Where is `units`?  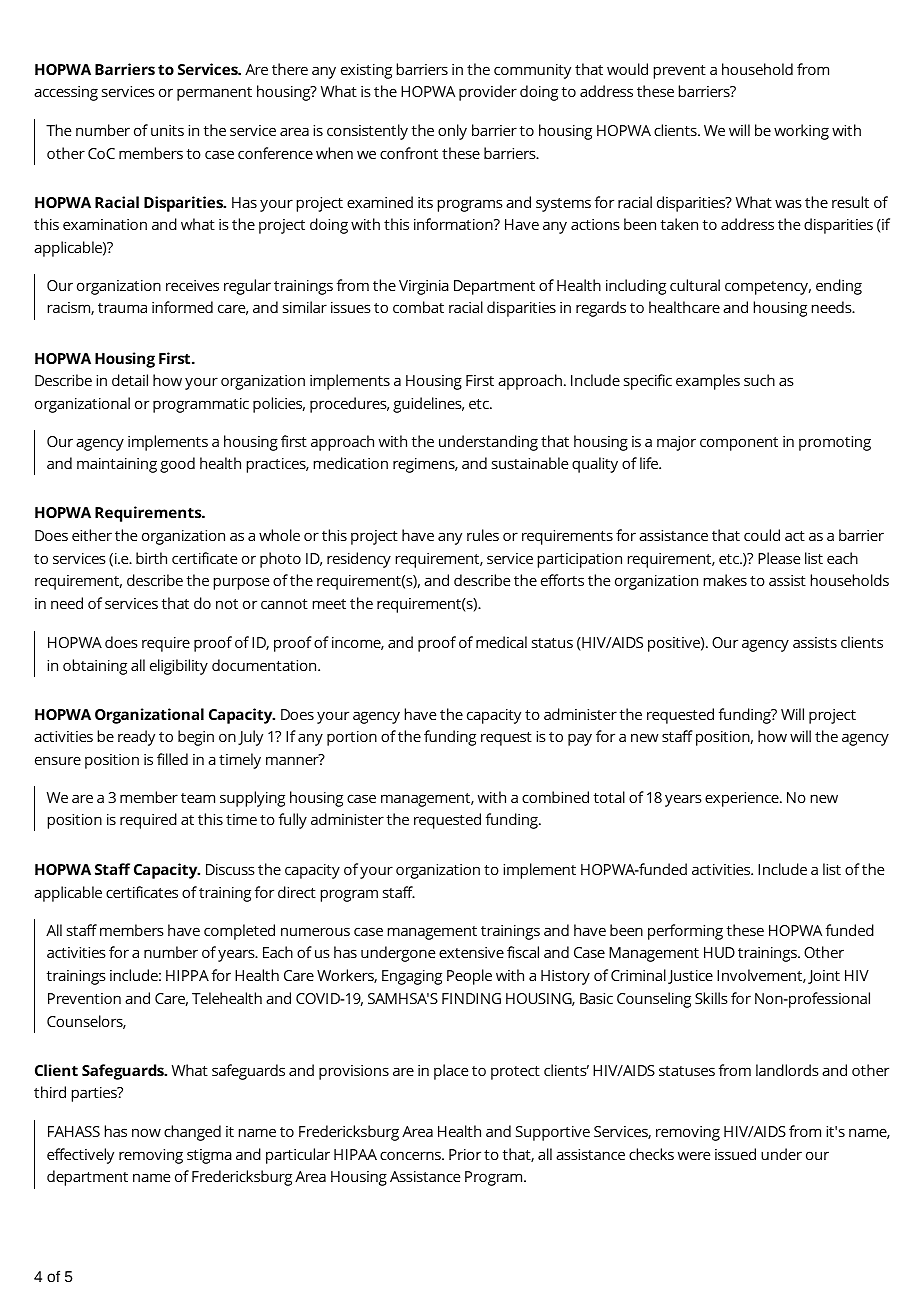
units is located at coordinates (167, 130).
